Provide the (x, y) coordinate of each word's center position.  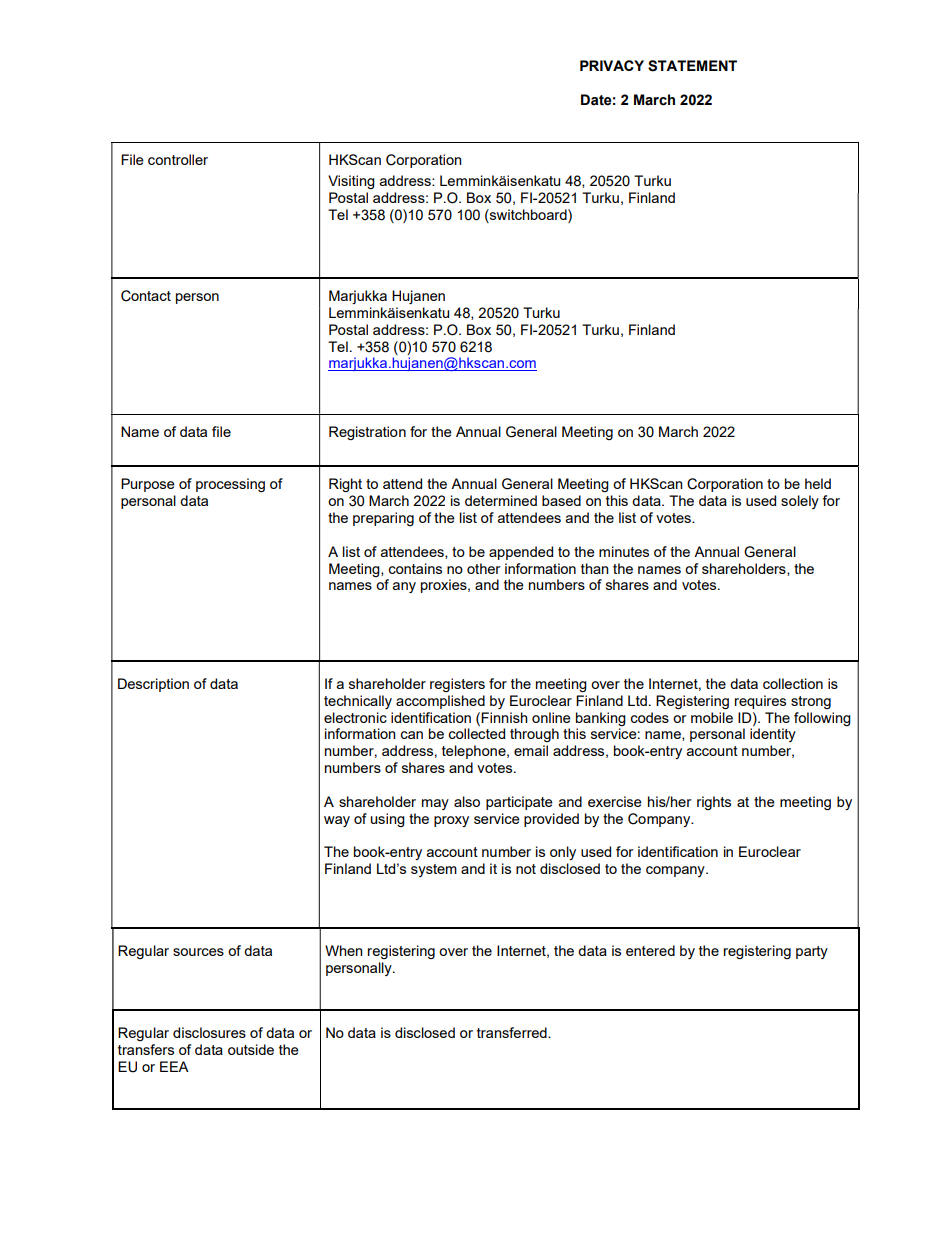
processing (230, 485)
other (483, 568)
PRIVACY (612, 65)
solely (800, 502)
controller (178, 159)
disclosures (209, 1032)
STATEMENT (692, 66)
